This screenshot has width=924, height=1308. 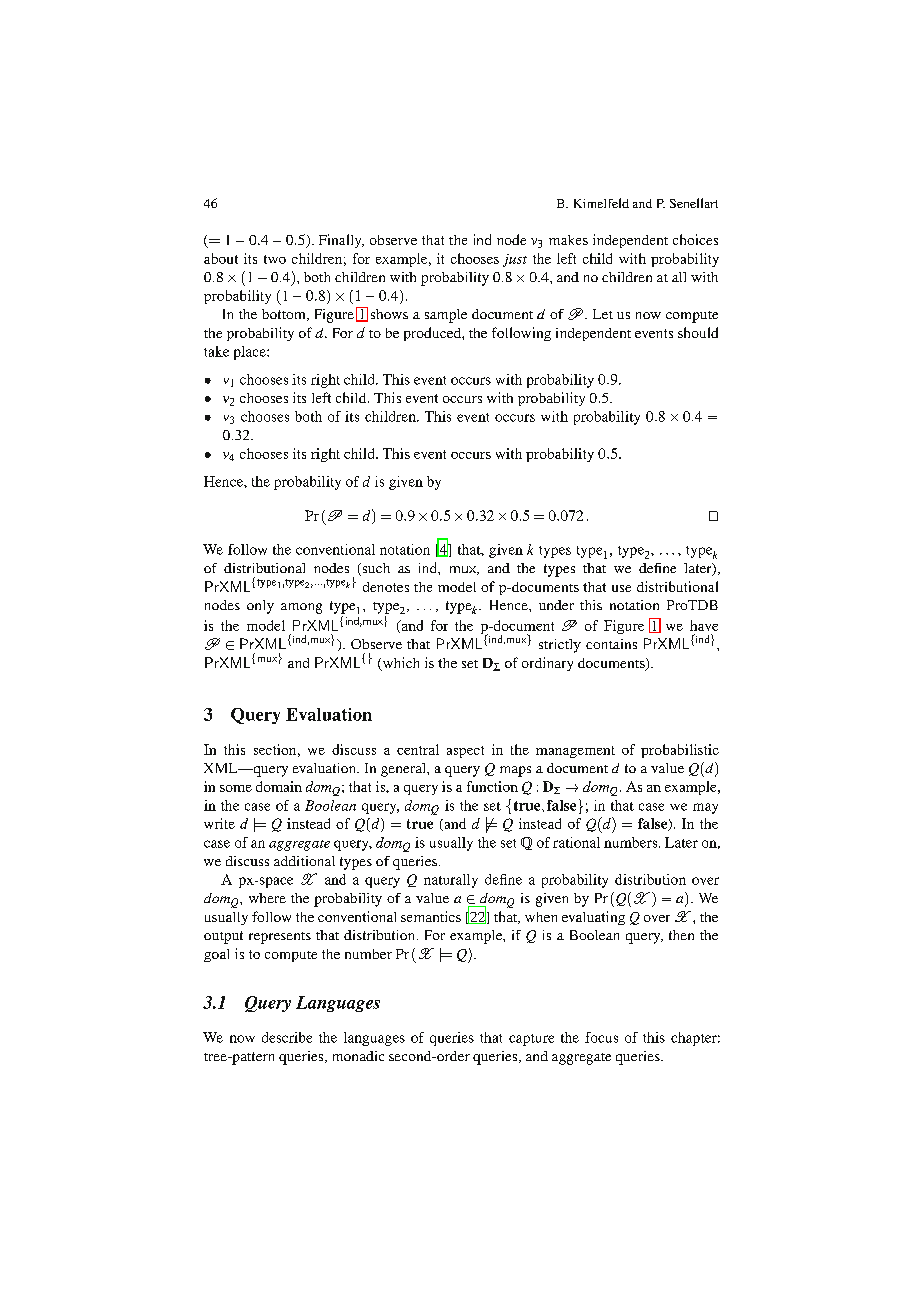 What do you see at coordinates (260, 607) in the screenshot?
I see `only` at bounding box center [260, 607].
